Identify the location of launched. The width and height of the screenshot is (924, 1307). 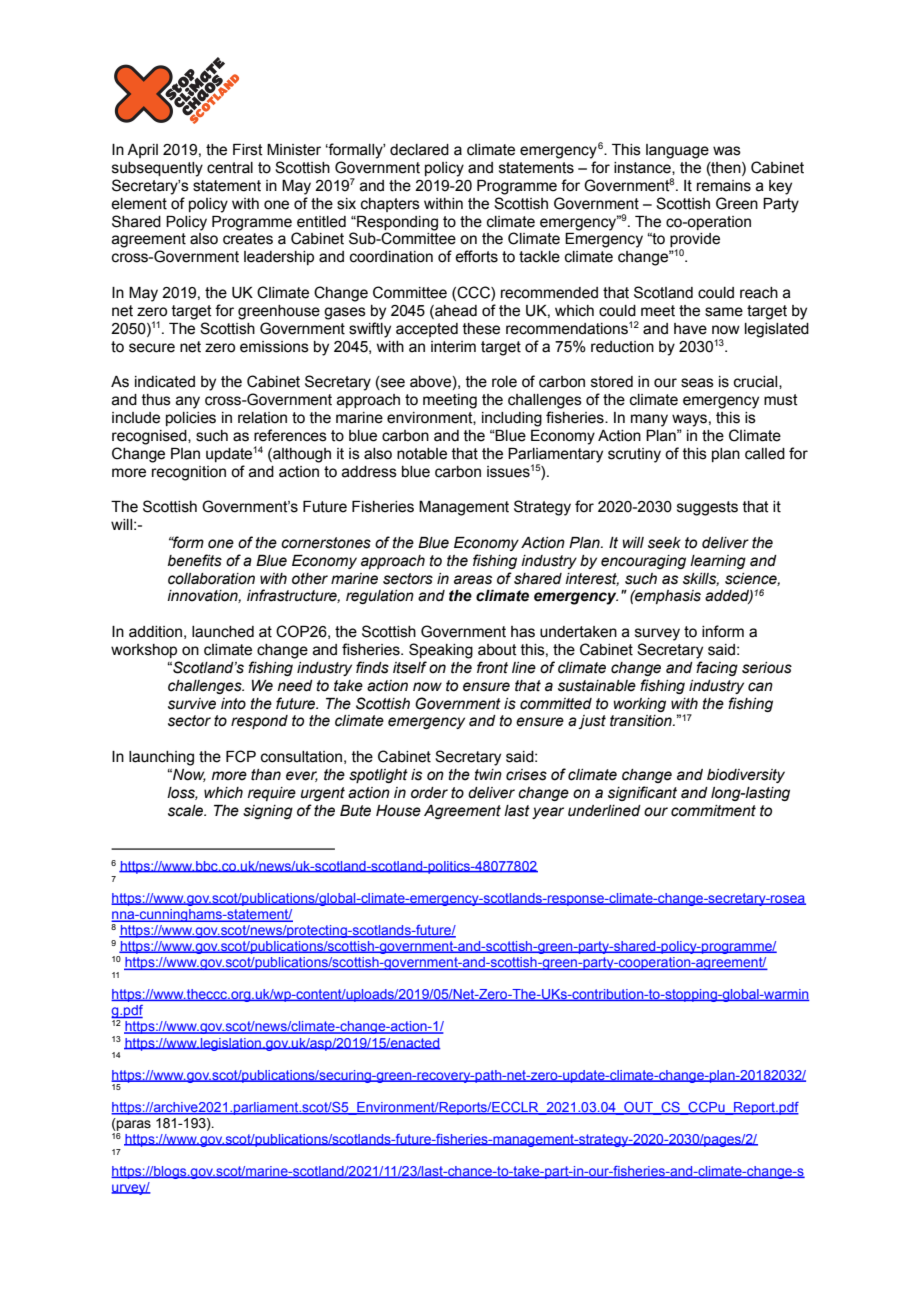
(223, 632).
